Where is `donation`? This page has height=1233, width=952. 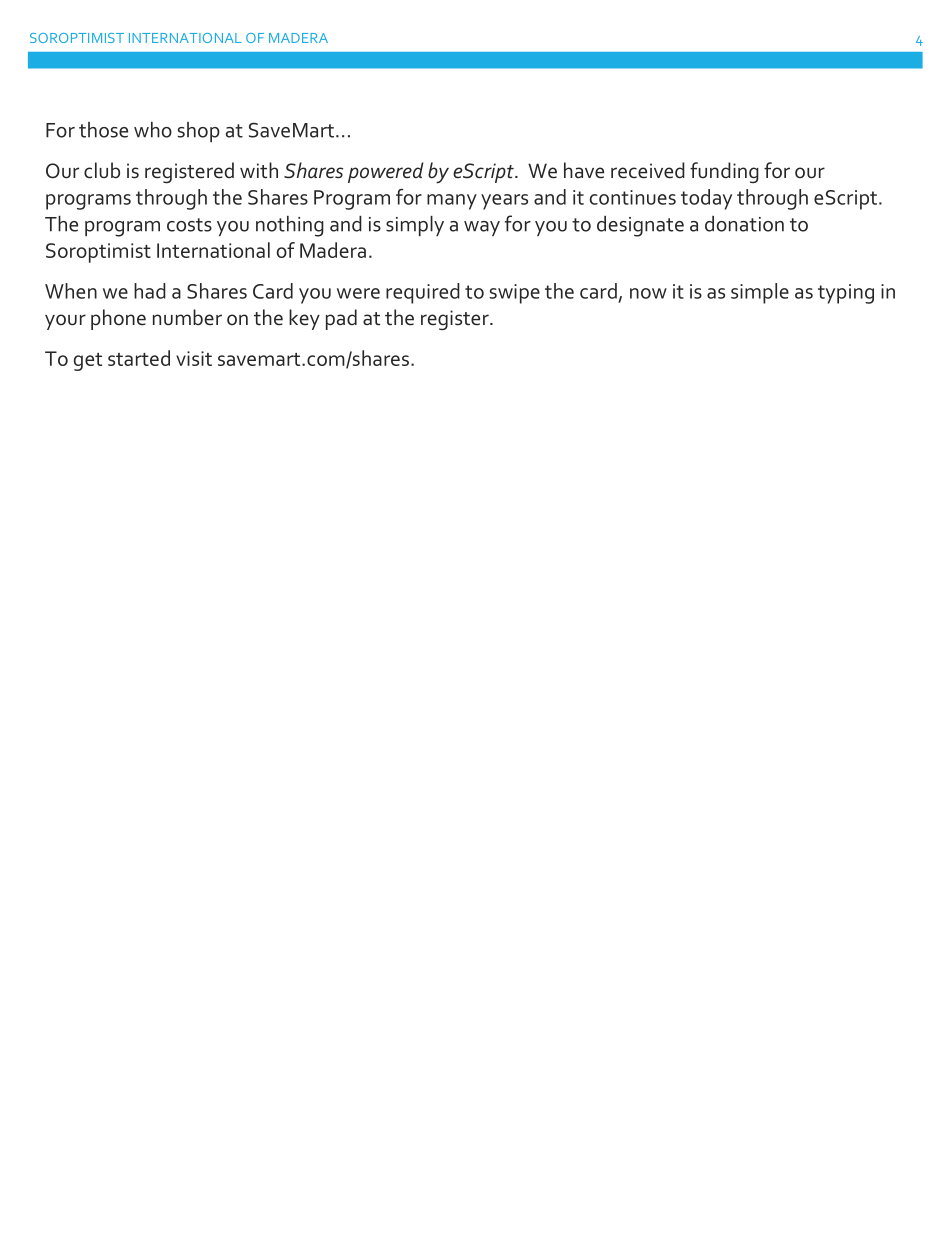
donation is located at coordinates (744, 224).
